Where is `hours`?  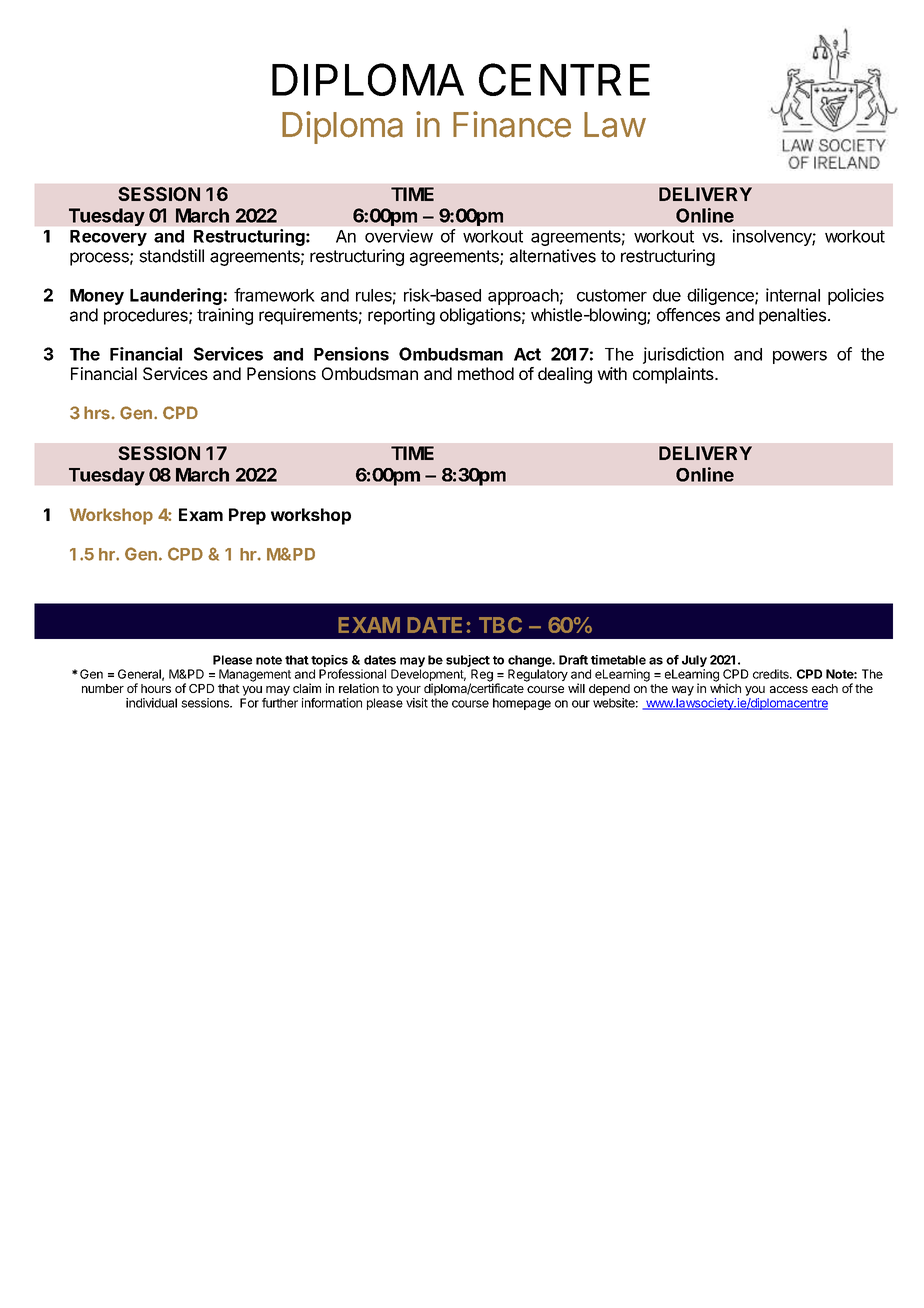 hours is located at coordinates (156, 688).
